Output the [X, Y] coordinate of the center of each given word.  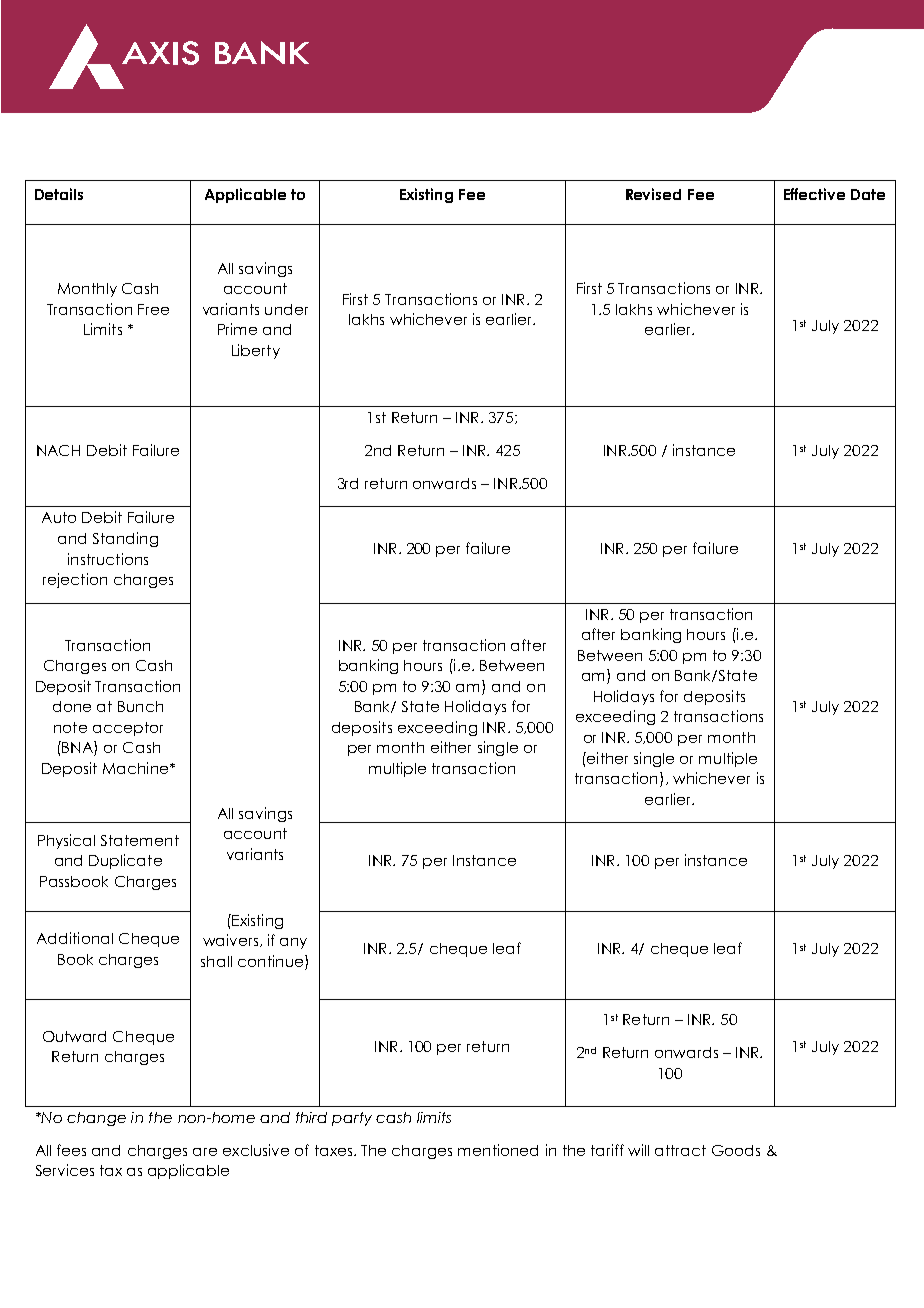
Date [868, 194]
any [293, 943]
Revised [653, 194]
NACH [58, 450]
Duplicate [125, 861]
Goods [736, 1150]
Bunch [140, 706]
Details [59, 194]
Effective [814, 194]
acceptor [128, 729]
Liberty [256, 351]
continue [272, 961]
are [205, 1152]
